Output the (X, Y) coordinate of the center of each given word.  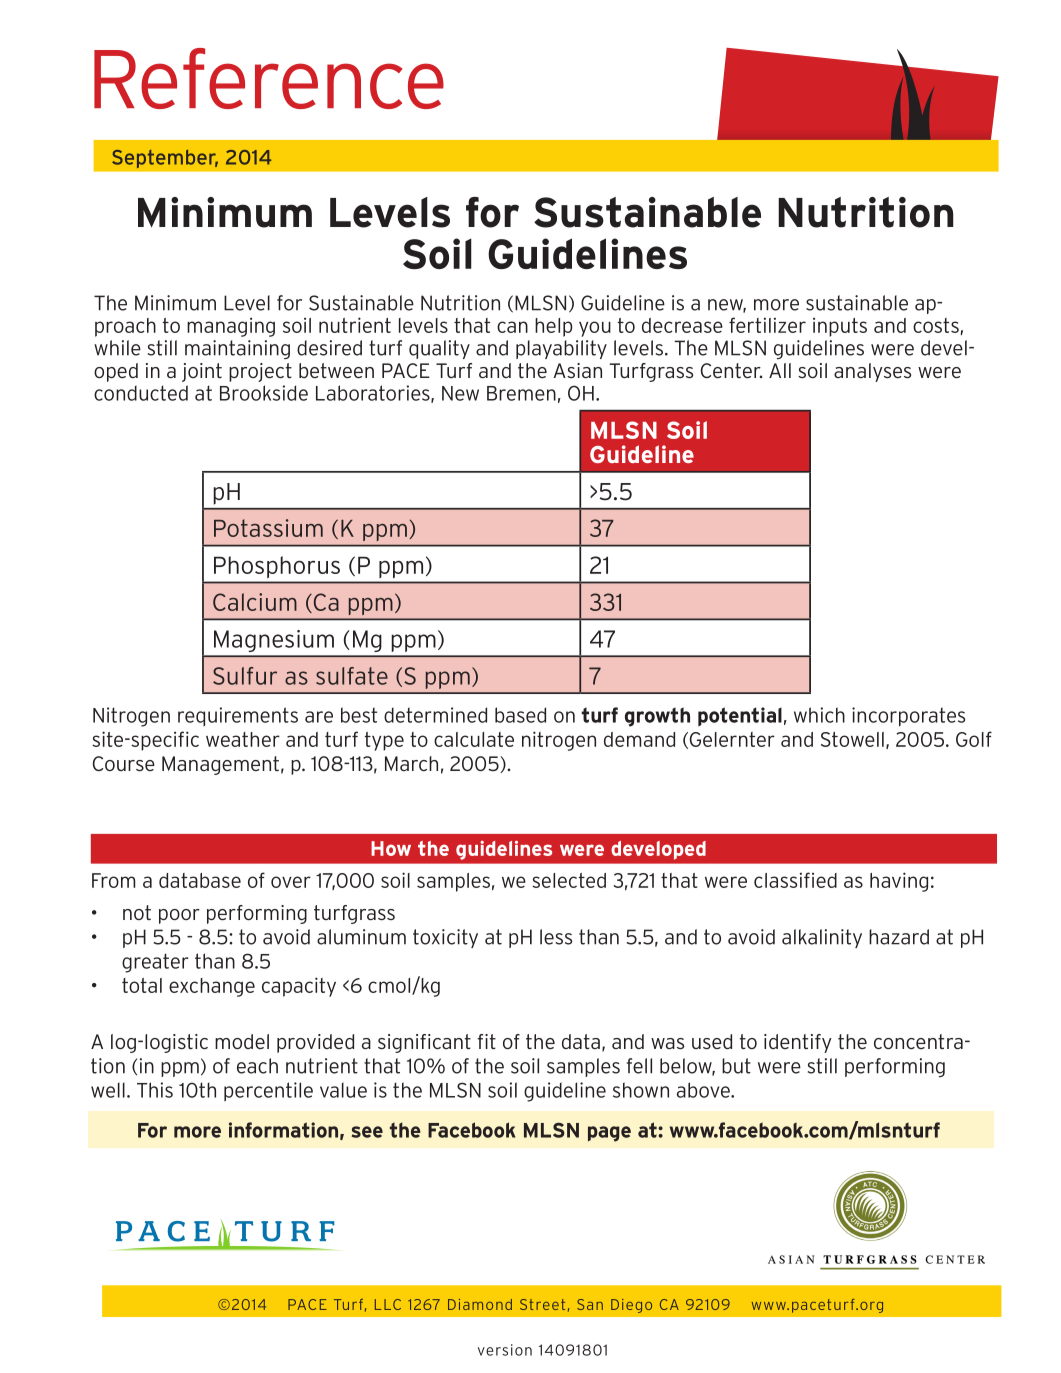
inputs (840, 327)
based (520, 715)
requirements (238, 716)
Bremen (521, 393)
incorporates (908, 717)
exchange (212, 987)
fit (486, 1041)
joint (202, 372)
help (553, 327)
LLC (388, 1304)
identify (798, 1043)
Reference (269, 78)
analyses (872, 372)
